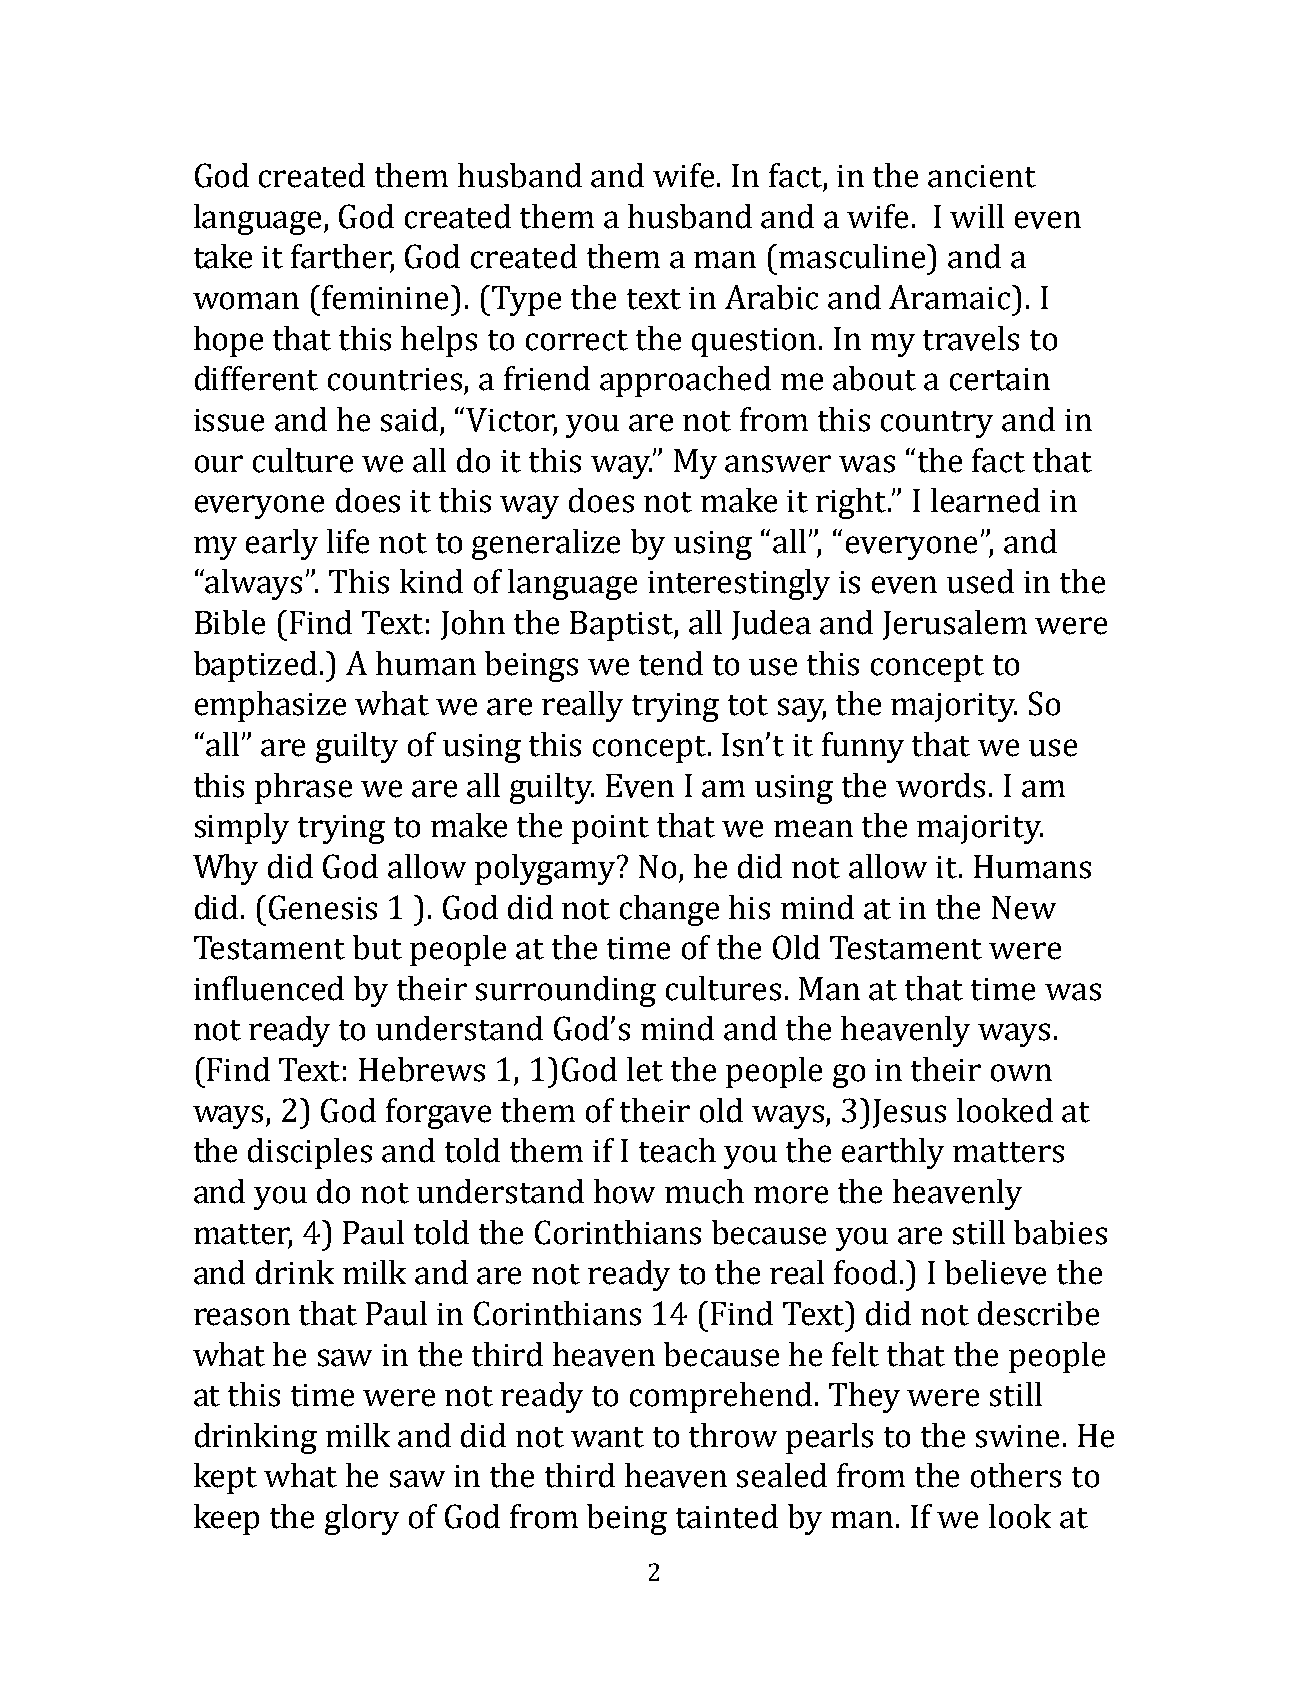 The height and width of the document is (1694, 1309). Describe the element at coordinates (977, 216) in the document. I see `will` at that location.
